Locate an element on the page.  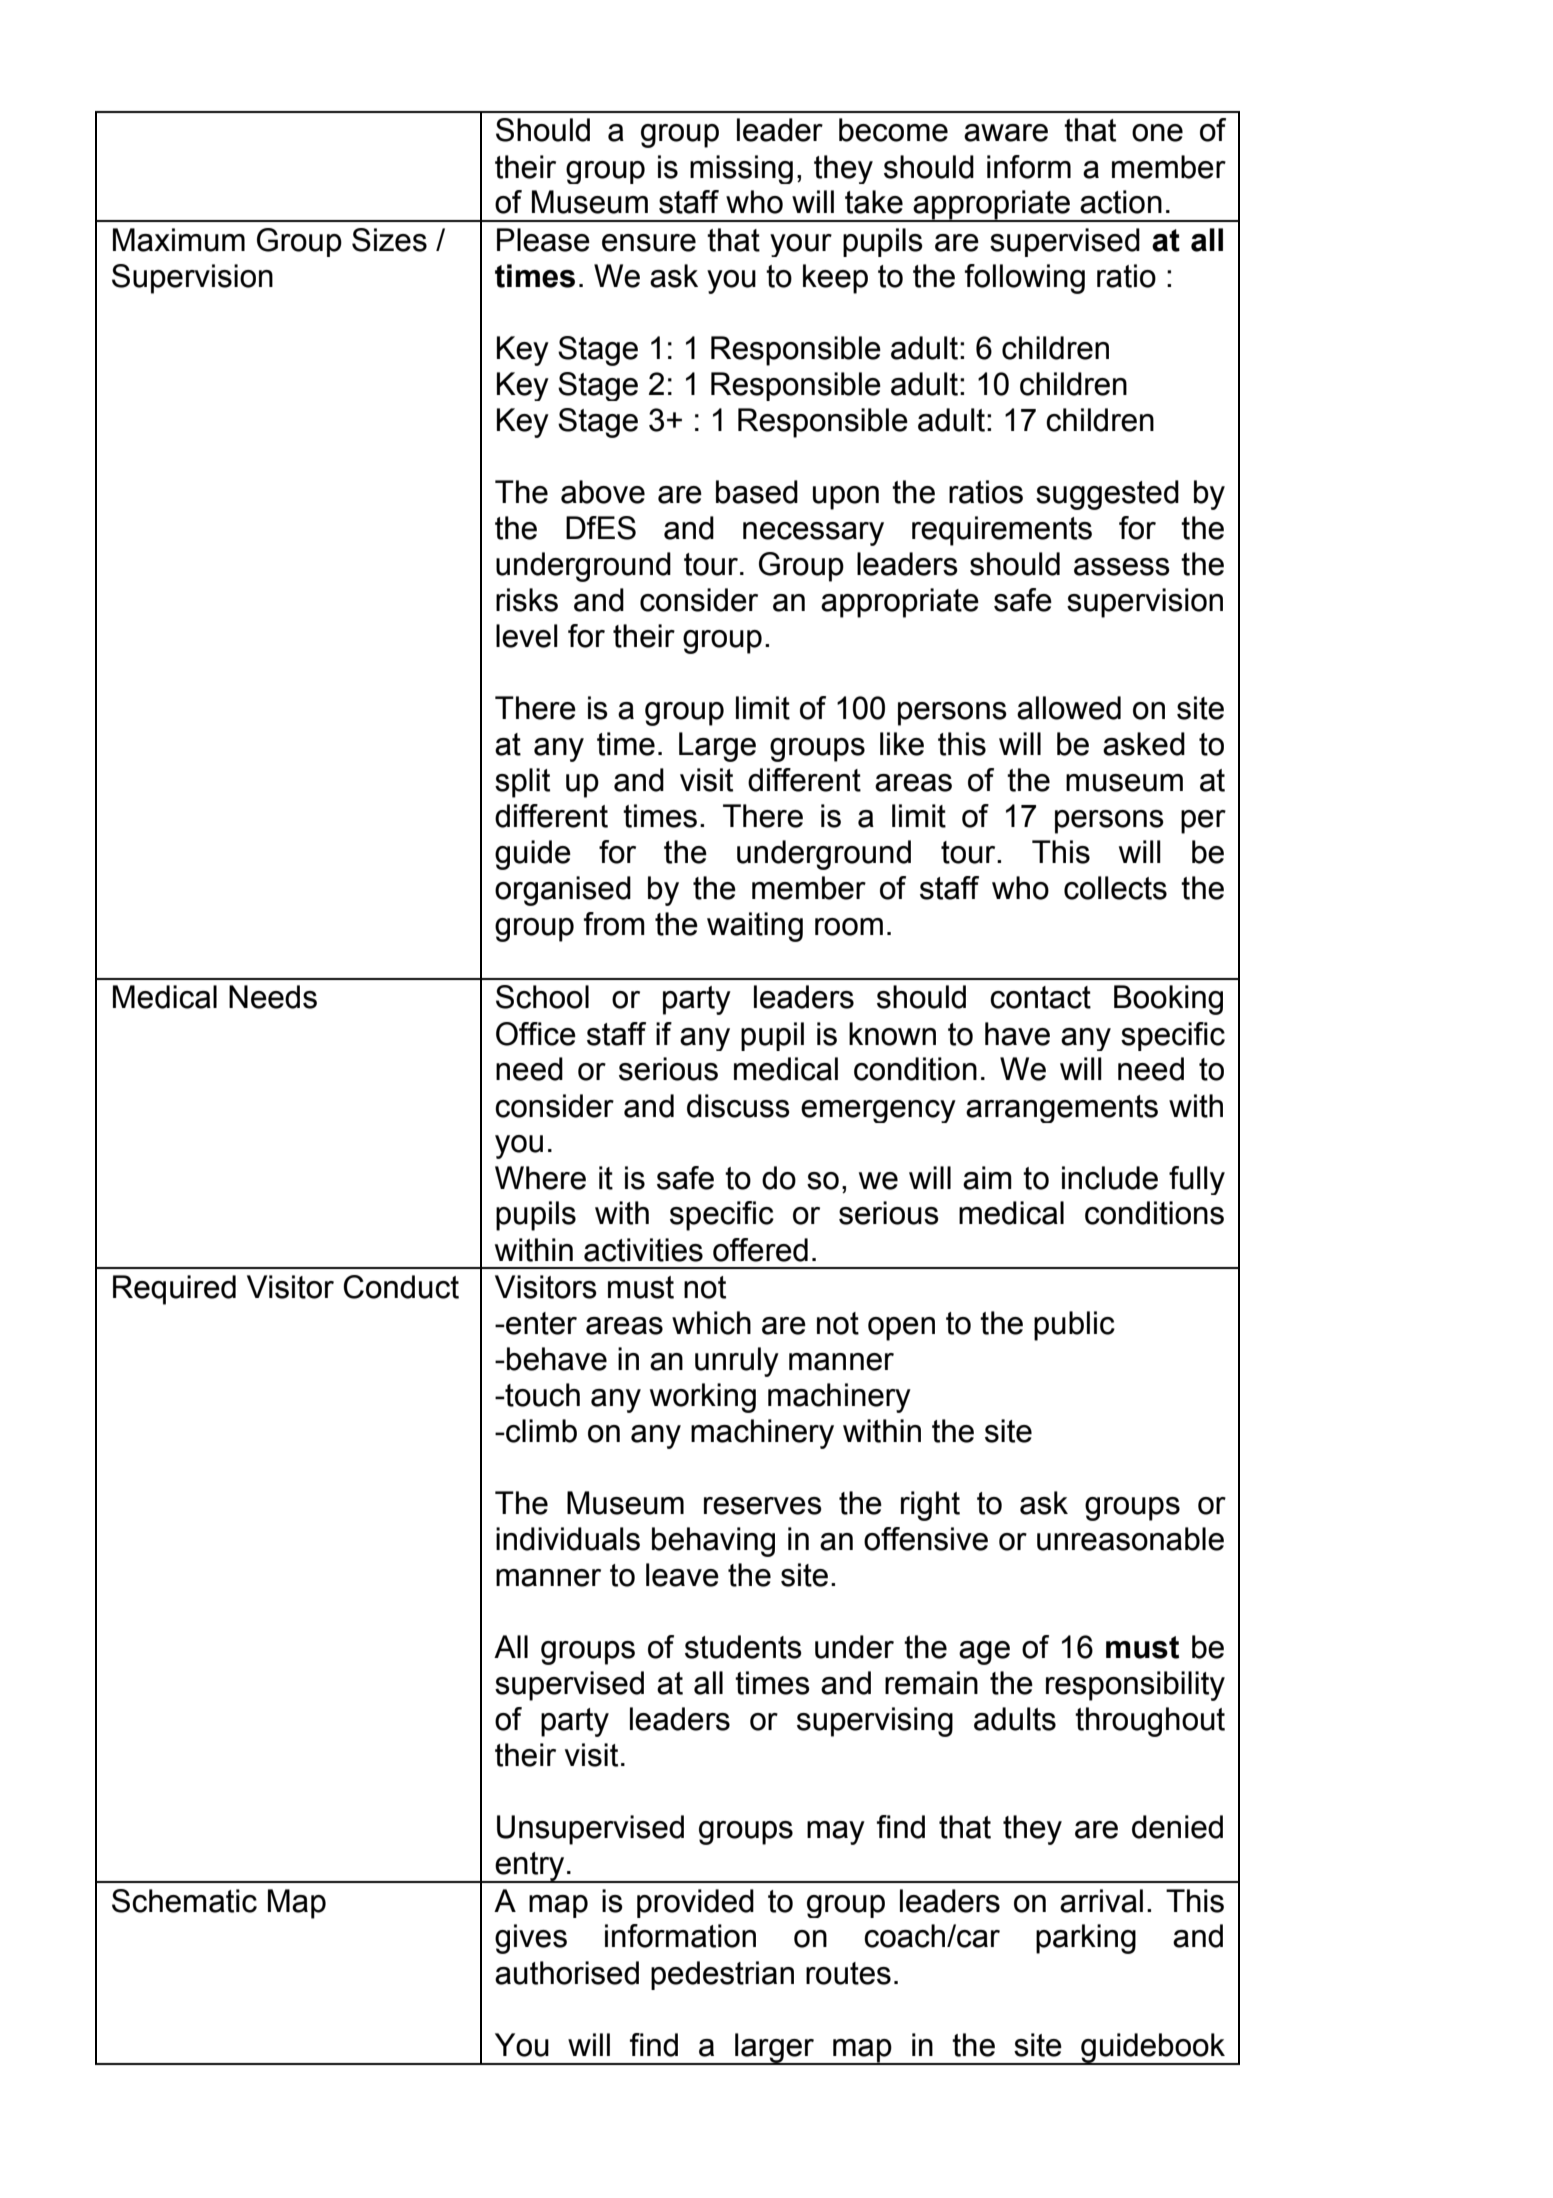
allowed is located at coordinates (1069, 708).
